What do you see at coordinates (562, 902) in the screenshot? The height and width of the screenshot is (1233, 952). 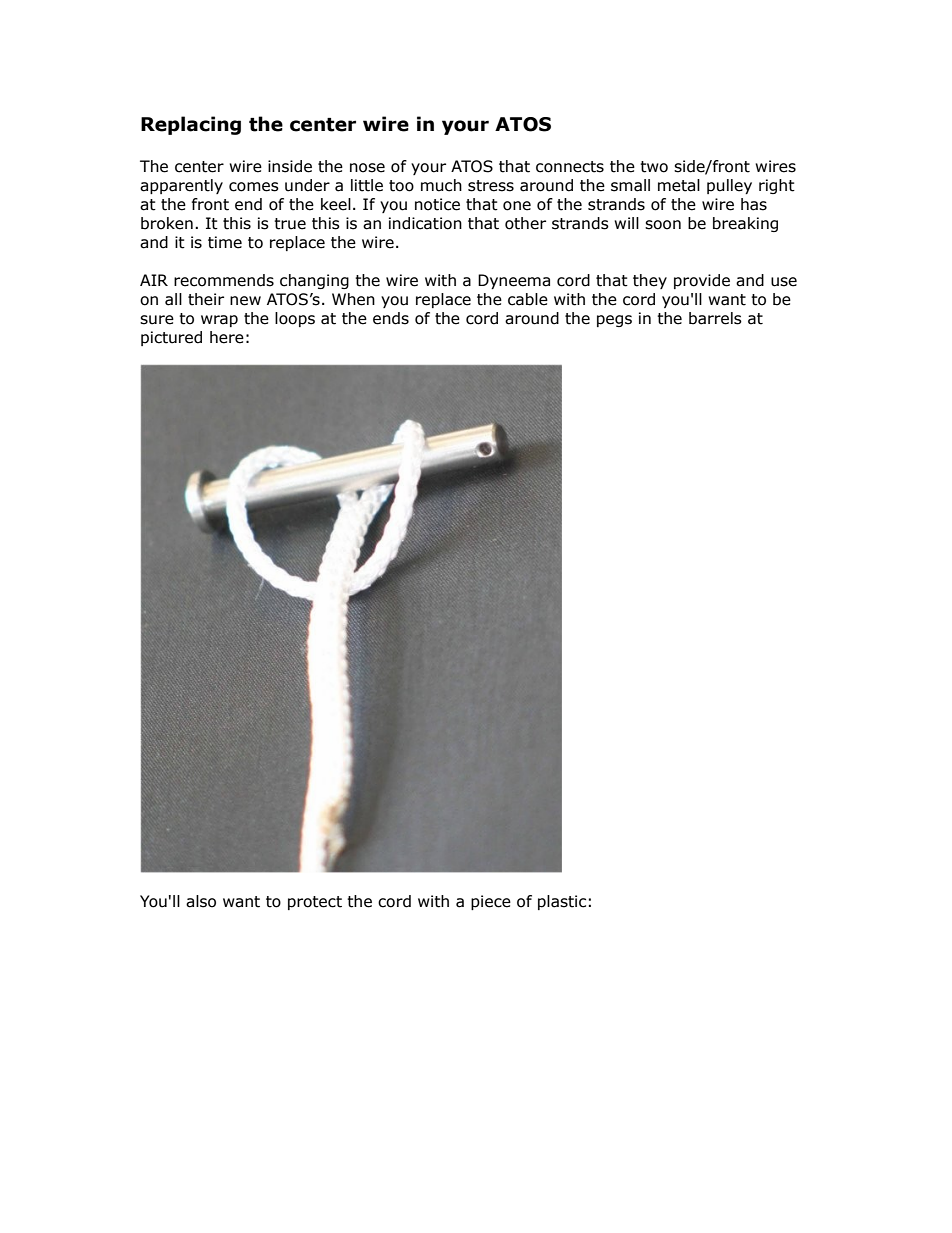 I see `plastic` at bounding box center [562, 902].
